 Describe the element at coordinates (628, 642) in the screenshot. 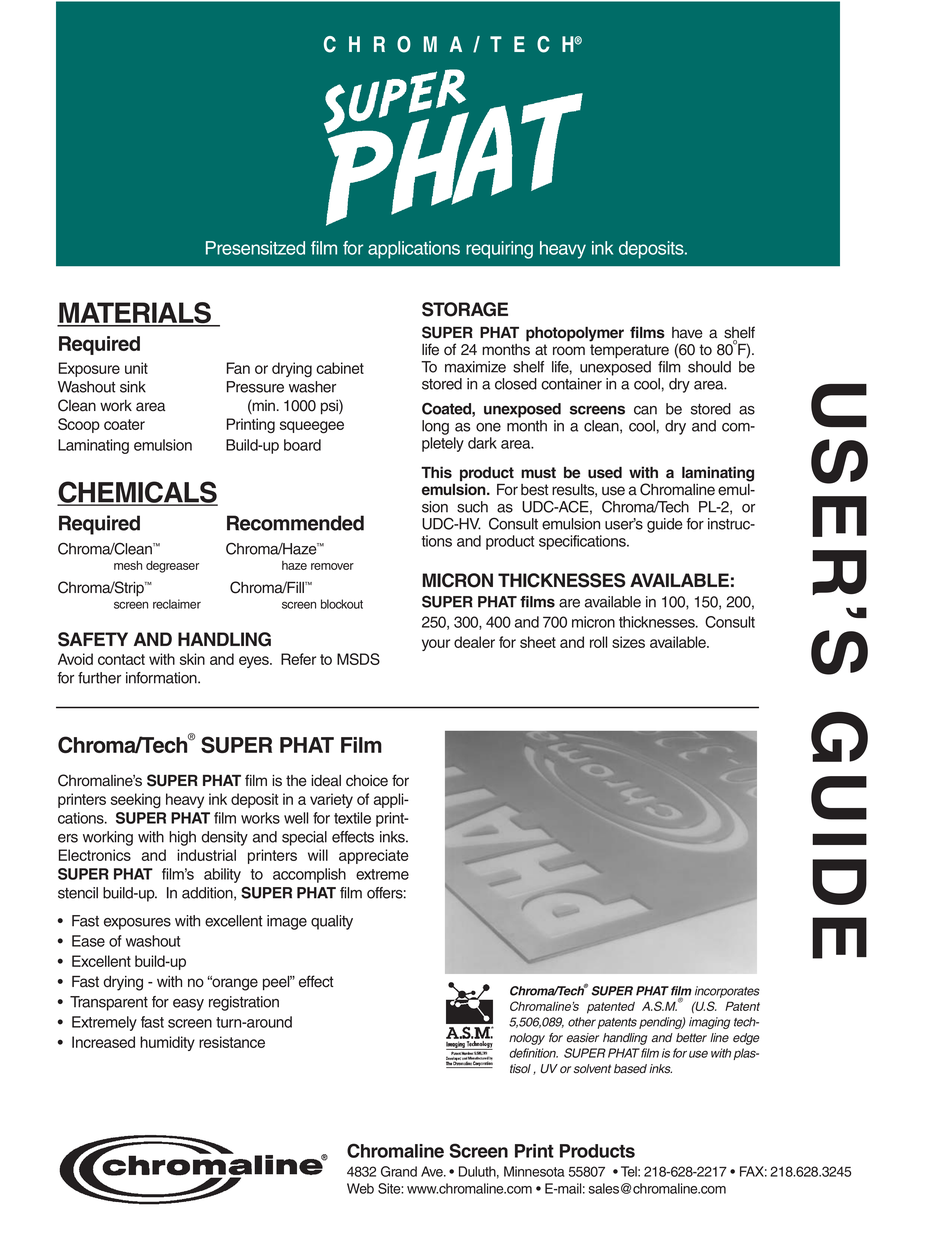

I see `sizes` at that location.
